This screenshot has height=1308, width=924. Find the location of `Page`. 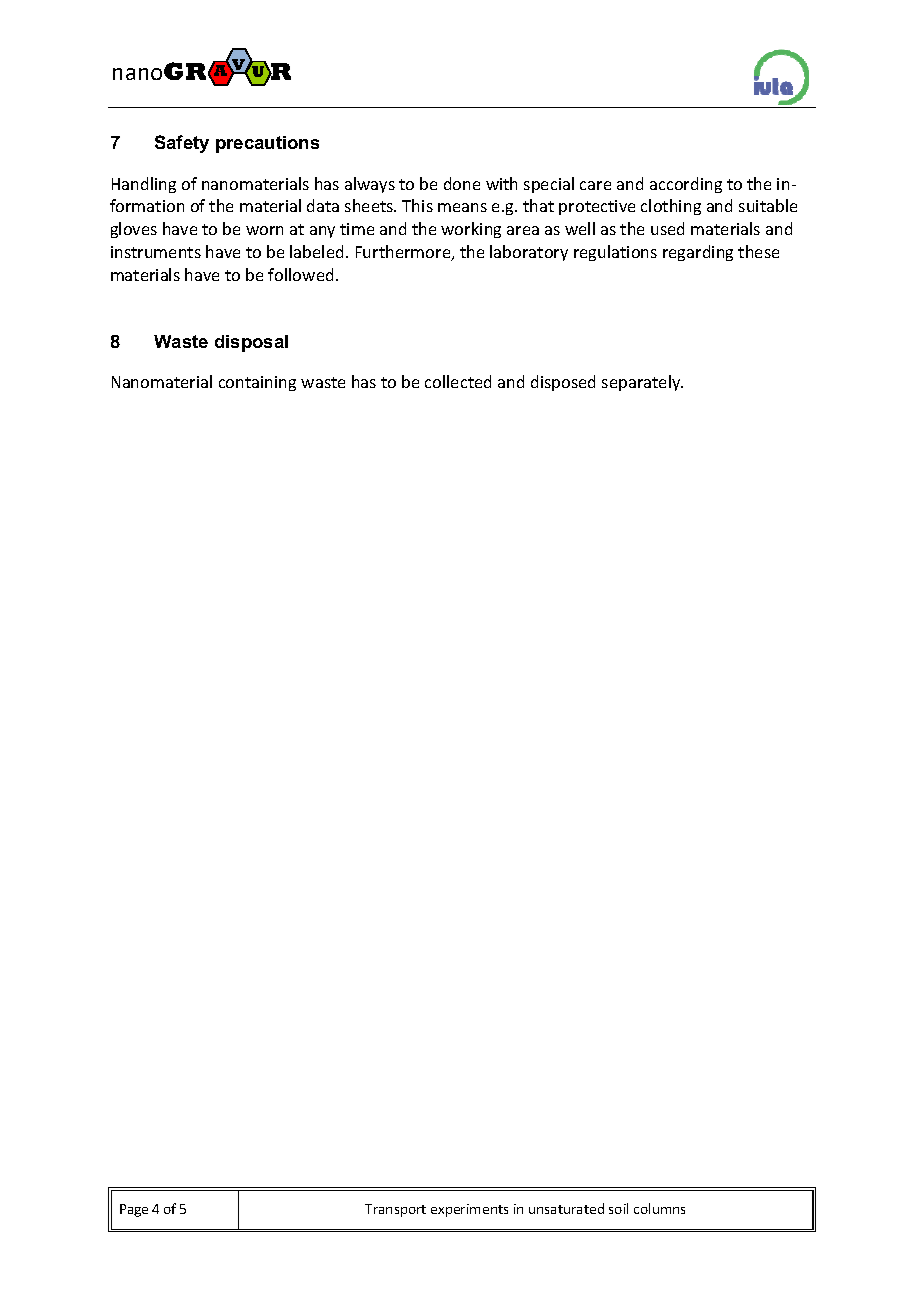

Page is located at coordinates (134, 1210).
